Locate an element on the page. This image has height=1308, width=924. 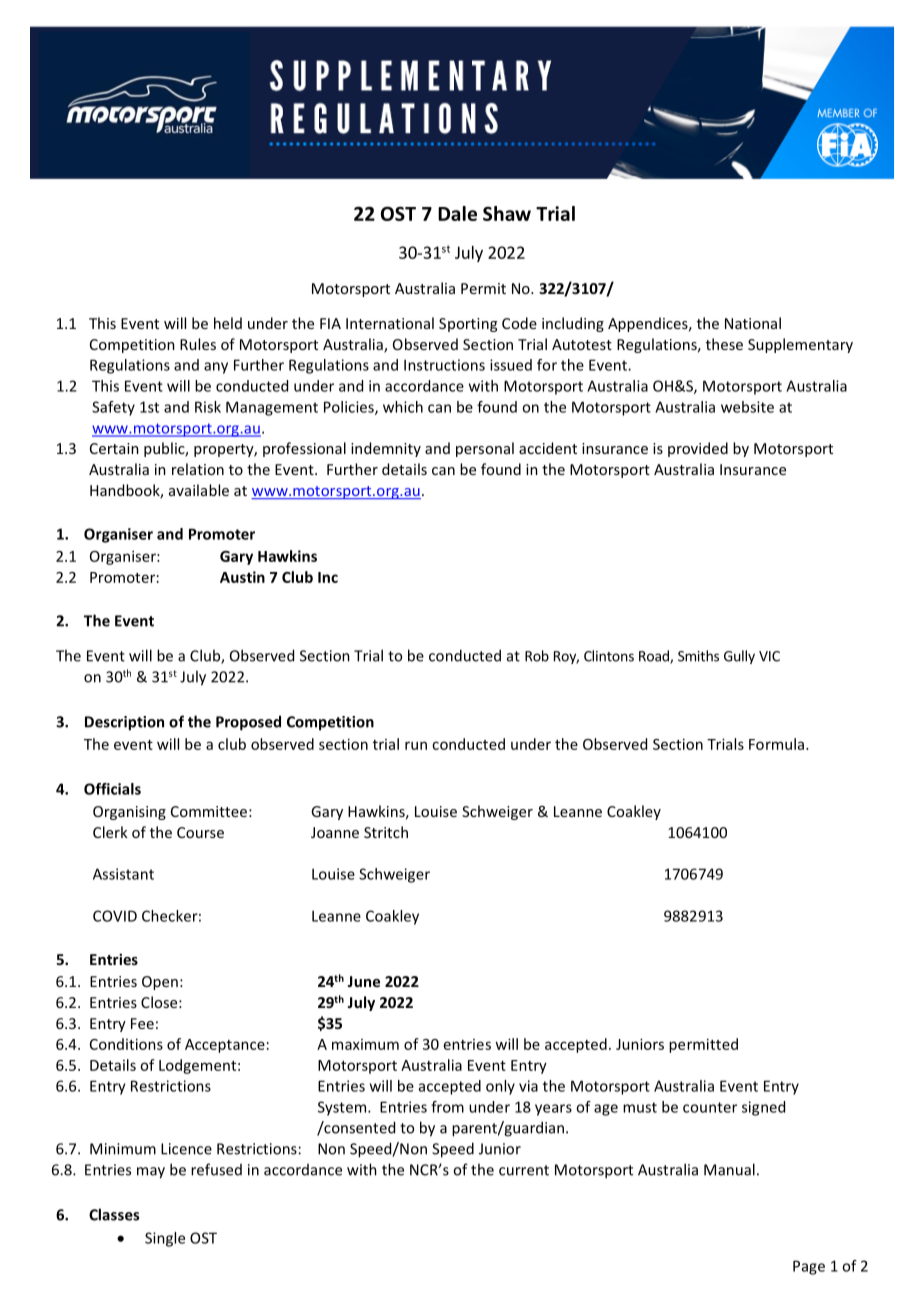
these is located at coordinates (724, 344).
